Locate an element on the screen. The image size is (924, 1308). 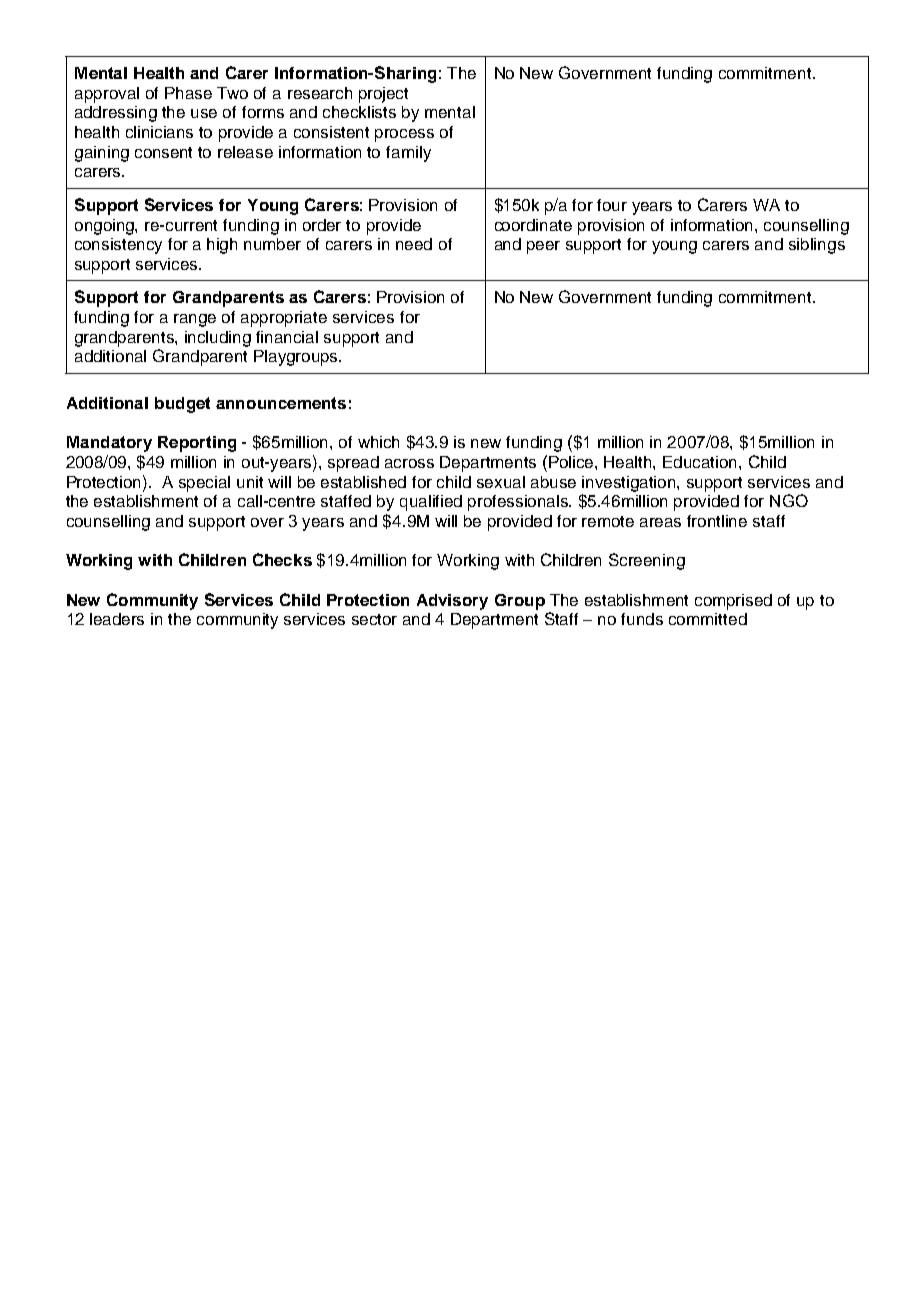
including is located at coordinates (218, 339).
